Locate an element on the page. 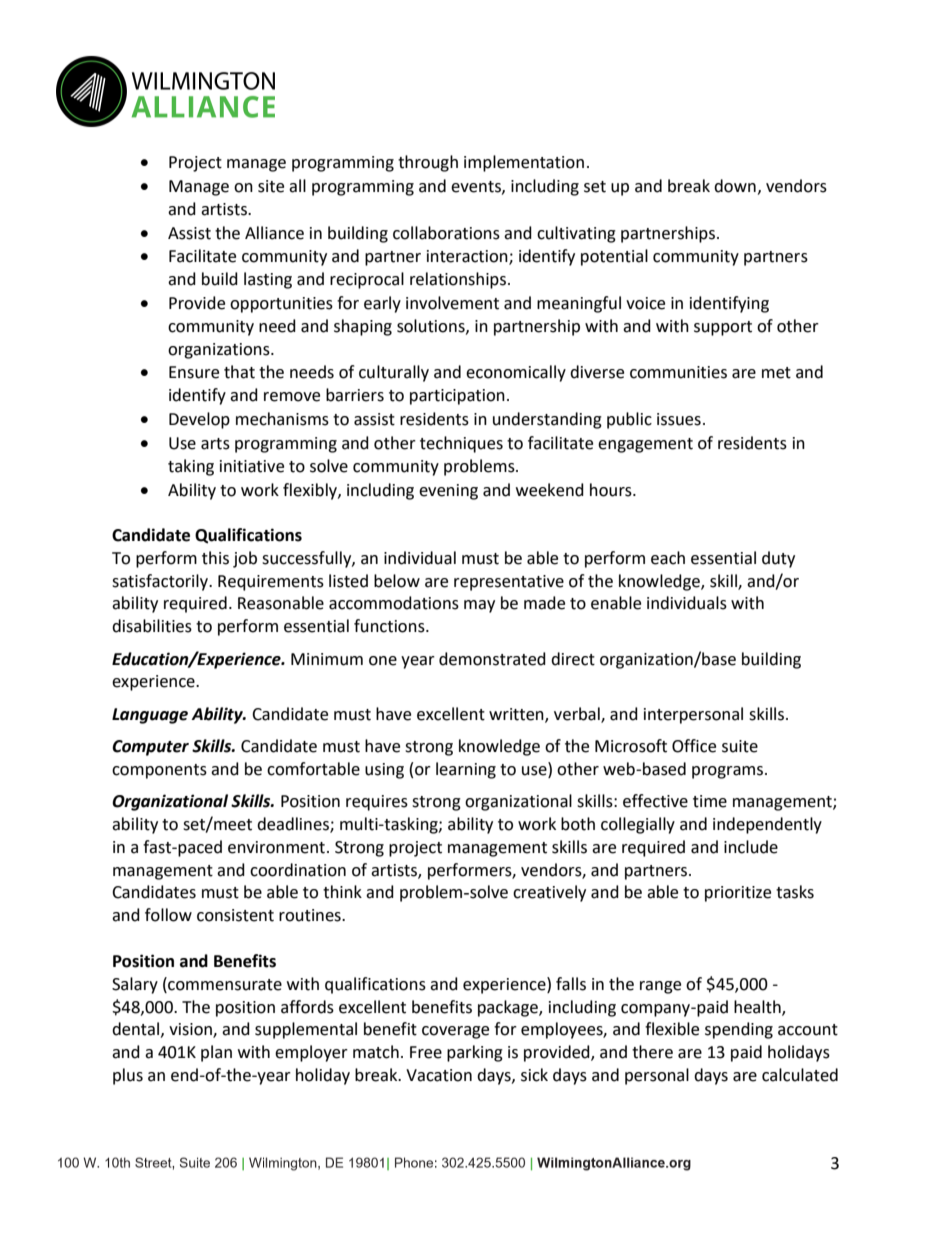 Image resolution: width=952 pixels, height=1233 pixels. down is located at coordinates (735, 186).
